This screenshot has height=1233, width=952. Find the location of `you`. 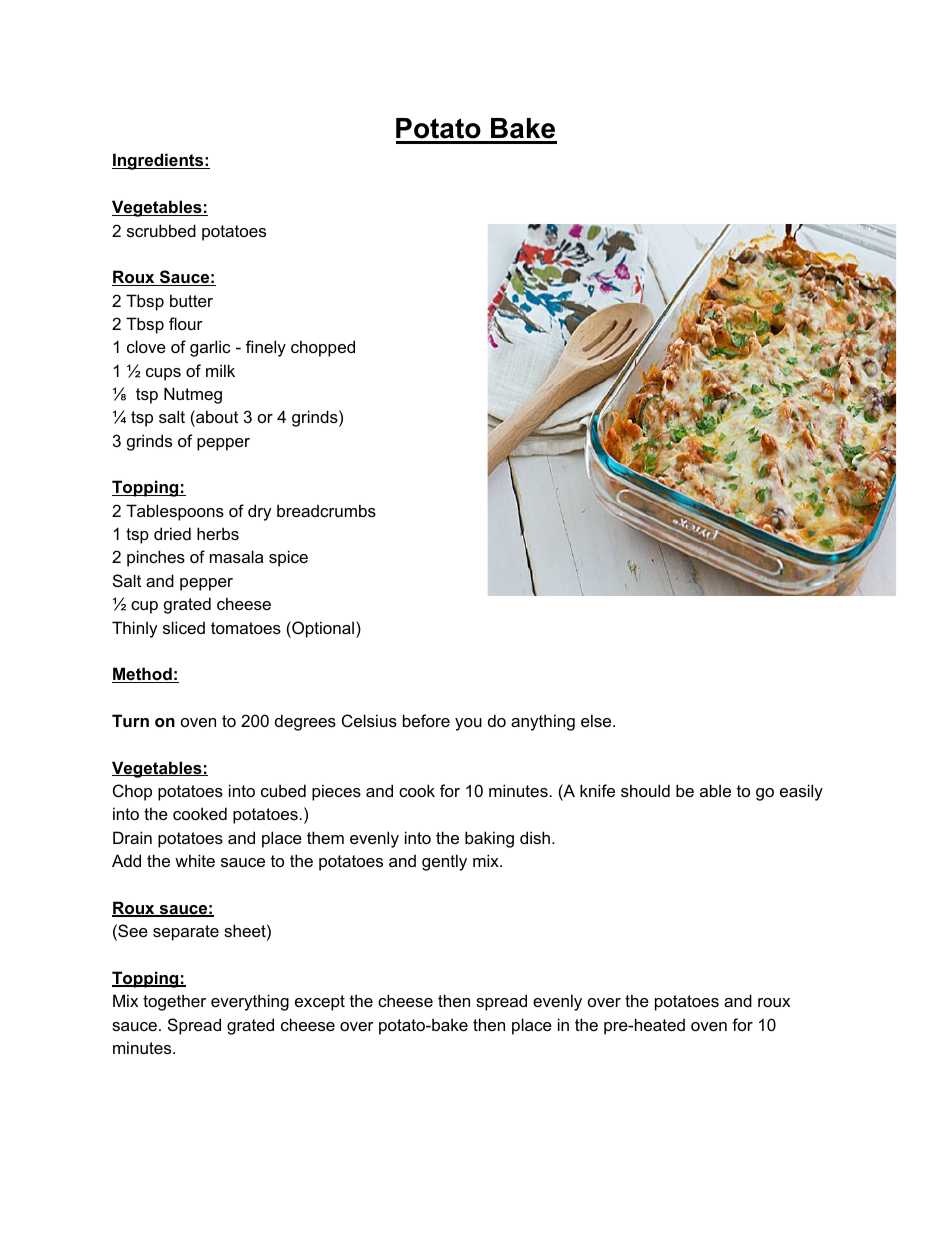

you is located at coordinates (468, 724).
